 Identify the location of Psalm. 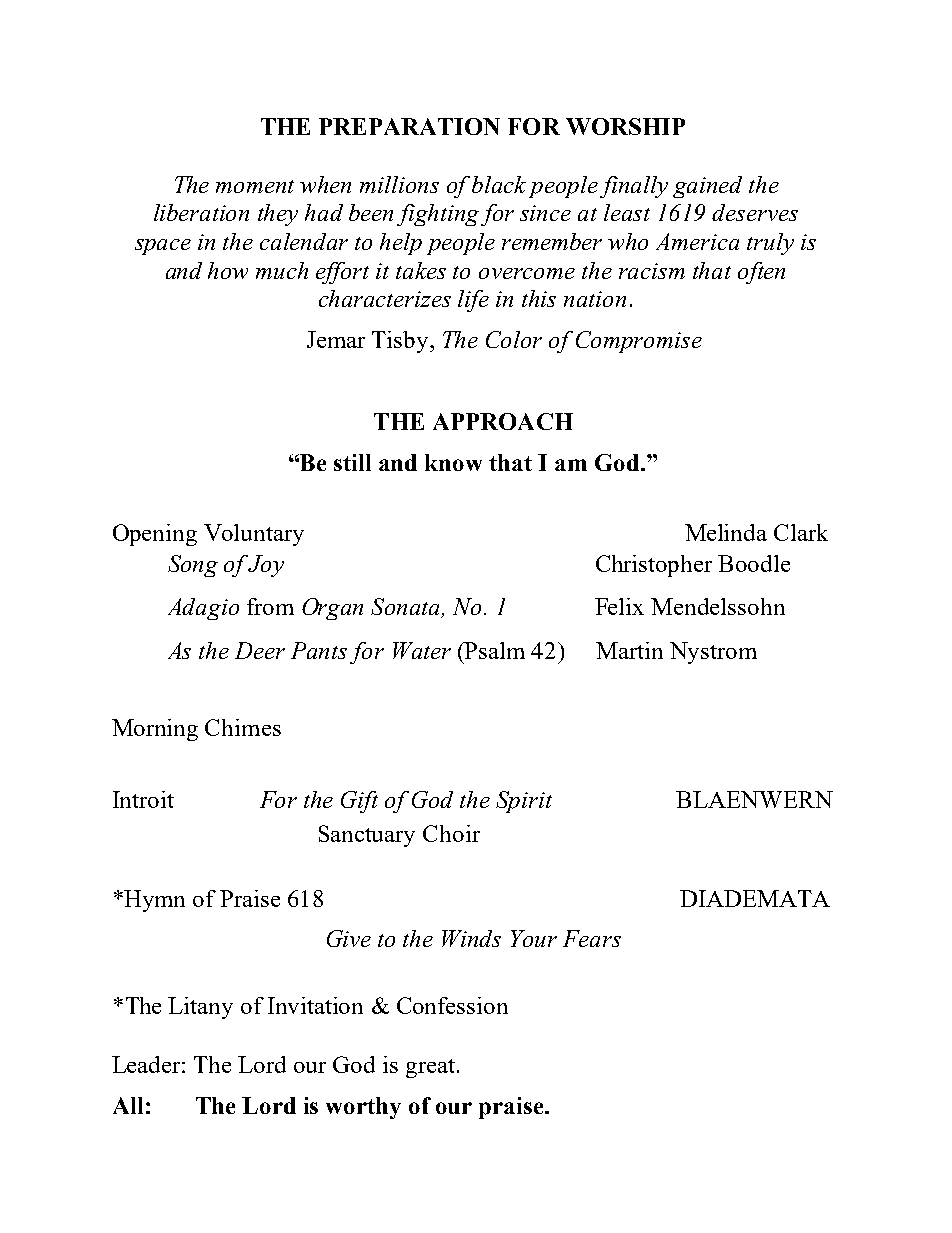
(494, 650).
